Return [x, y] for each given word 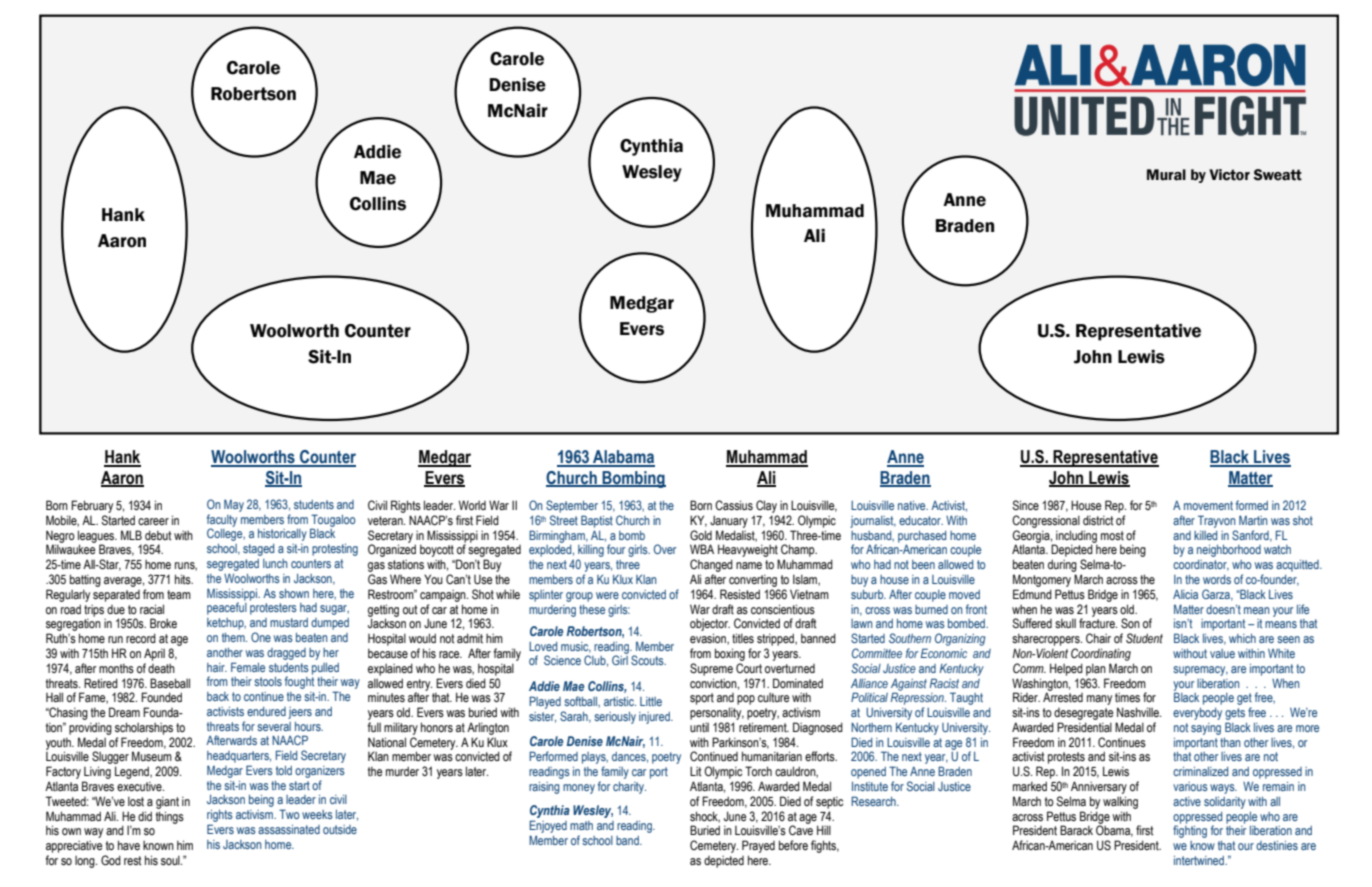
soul [171, 860]
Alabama [623, 458]
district [1098, 520]
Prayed [758, 846]
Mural [1166, 175]
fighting [1190, 831]
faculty [222, 521]
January [729, 521]
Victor [1229, 175]
